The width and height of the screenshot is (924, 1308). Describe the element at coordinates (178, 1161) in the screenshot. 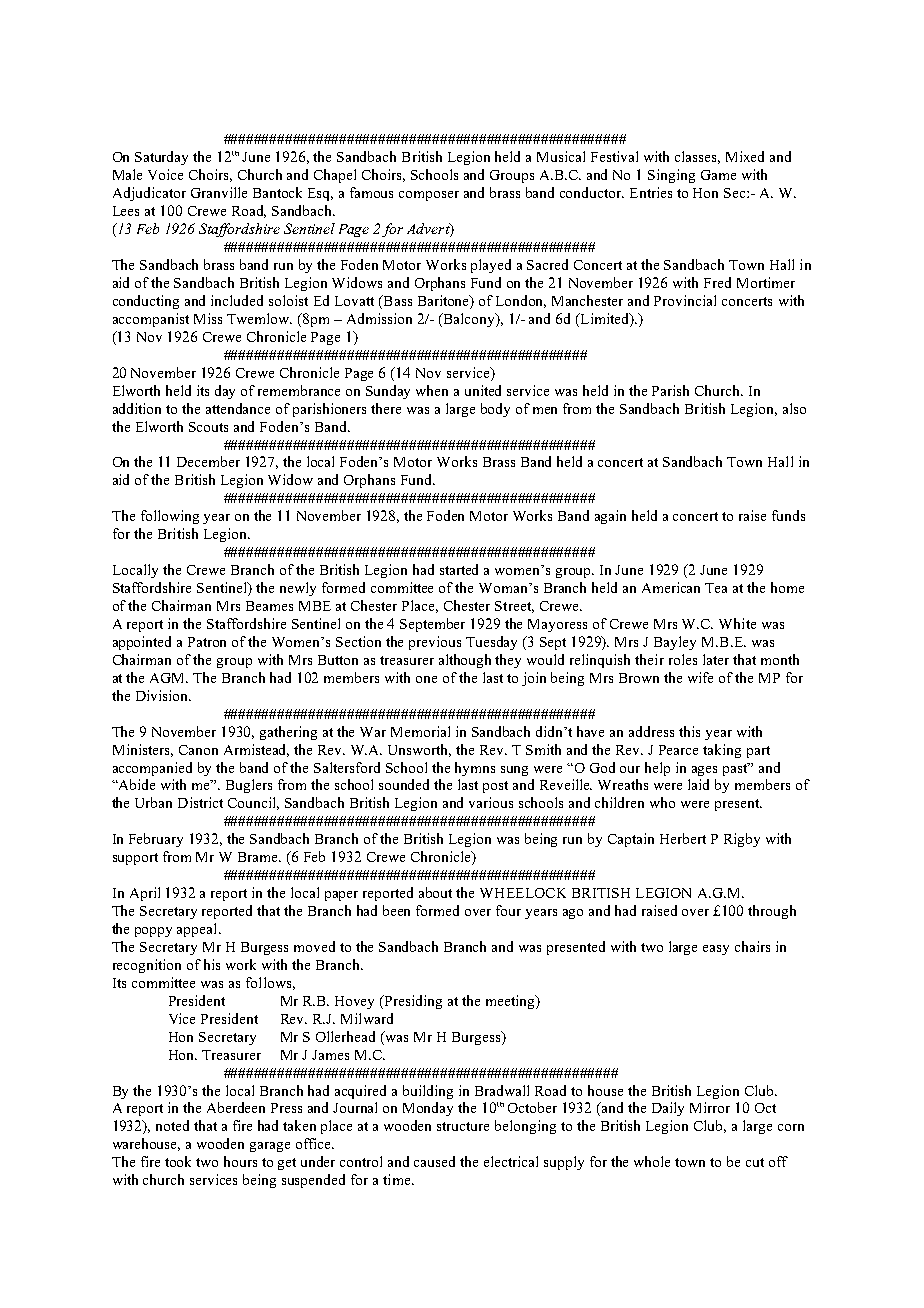

I see `took` at that location.
